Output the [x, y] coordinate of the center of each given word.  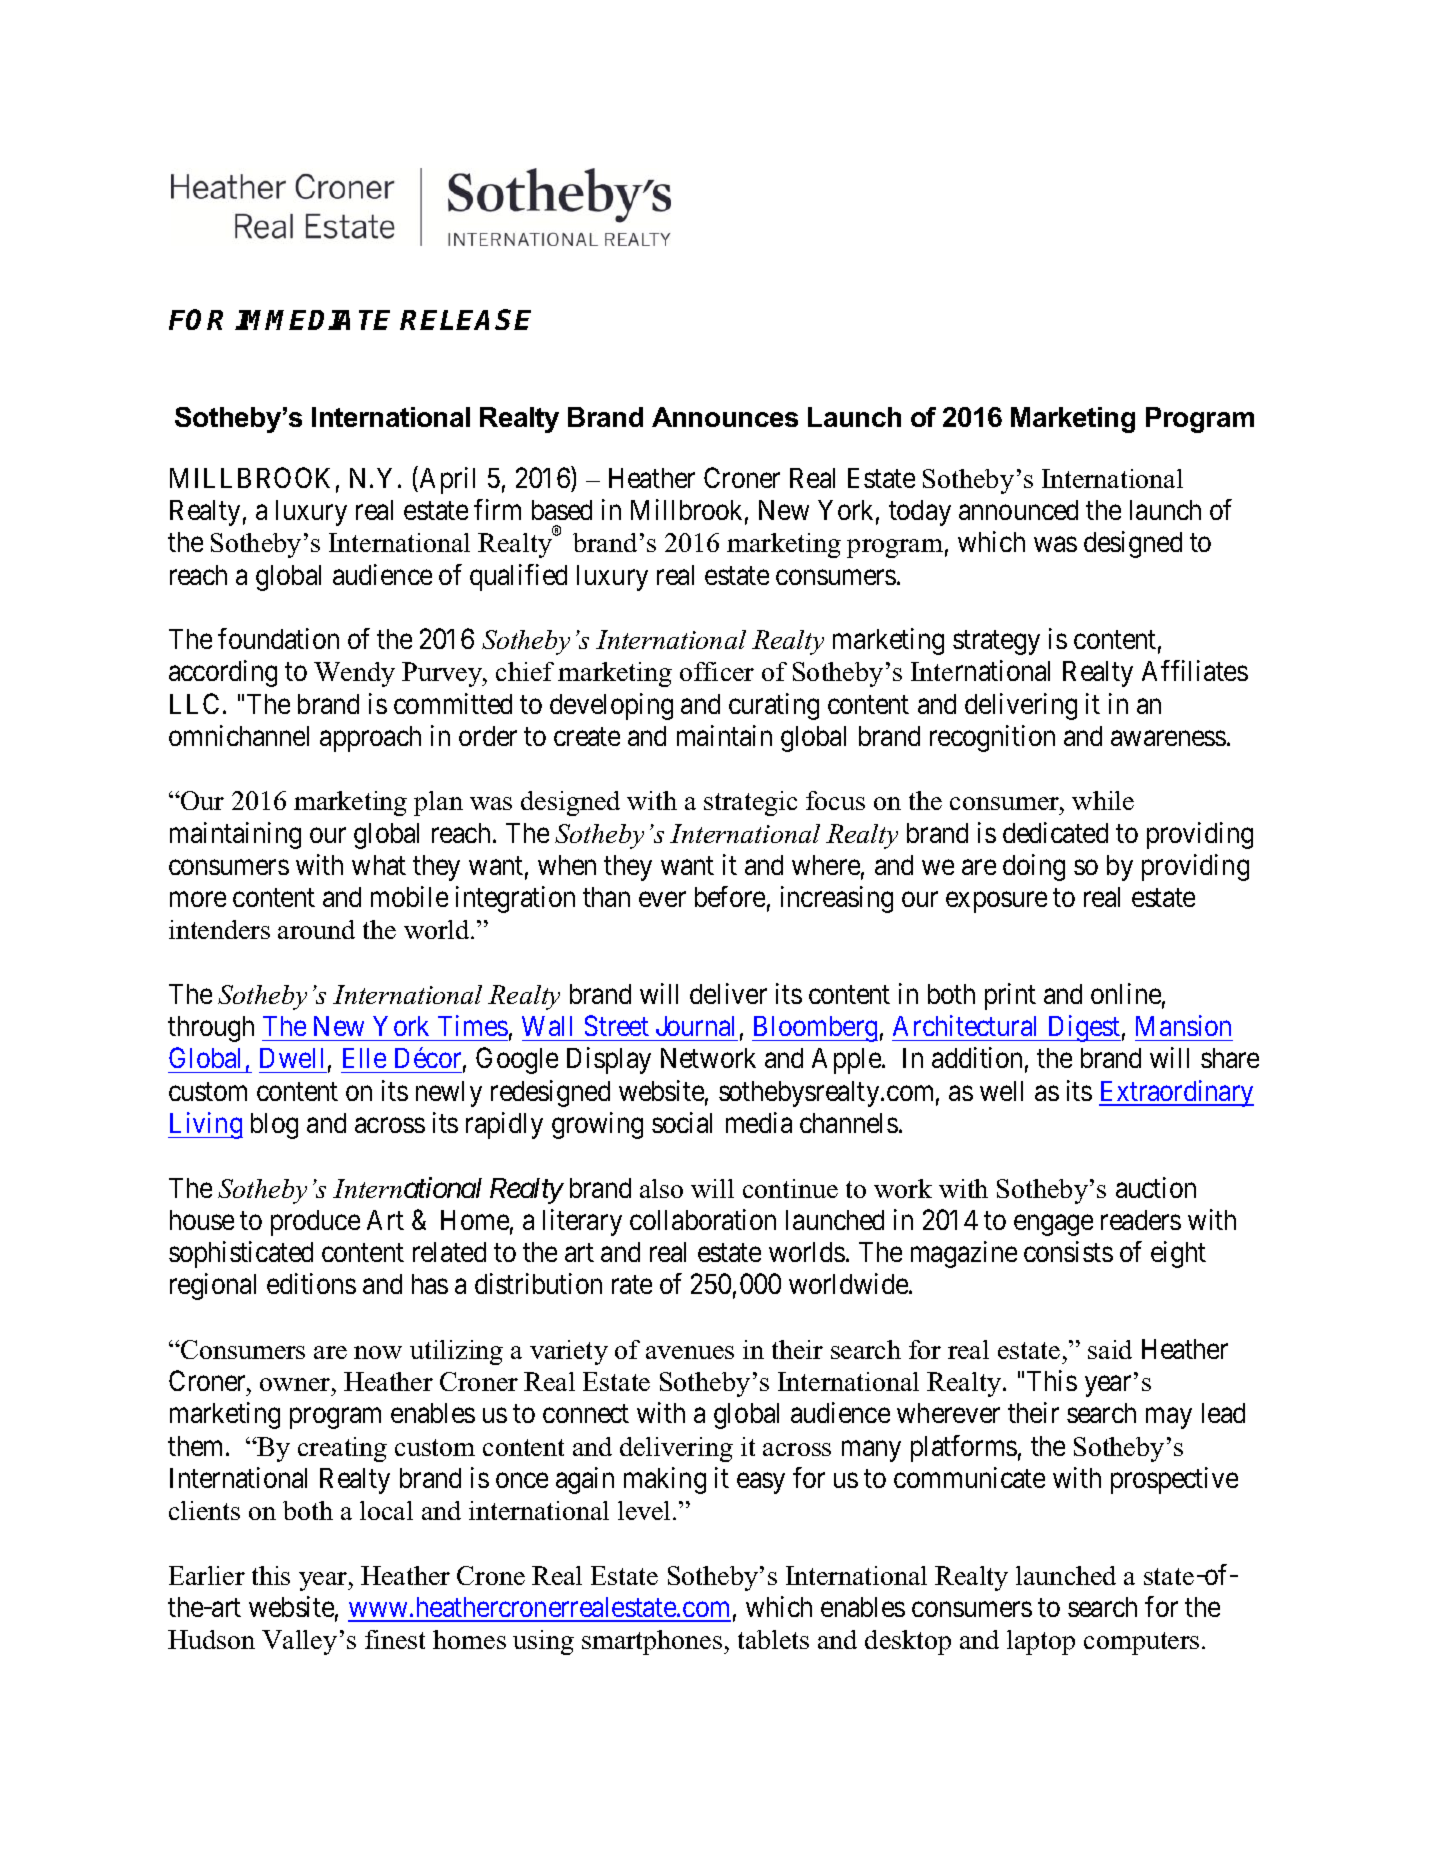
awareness [1168, 738]
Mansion [1183, 1025]
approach [370, 739]
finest [395, 1639]
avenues [690, 1352]
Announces [725, 417]
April [446, 480]
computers [1141, 1643]
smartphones [653, 1642]
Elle [364, 1058]
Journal [695, 1026]
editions [311, 1283]
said [1110, 1349]
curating [774, 706]
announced [1018, 510]
